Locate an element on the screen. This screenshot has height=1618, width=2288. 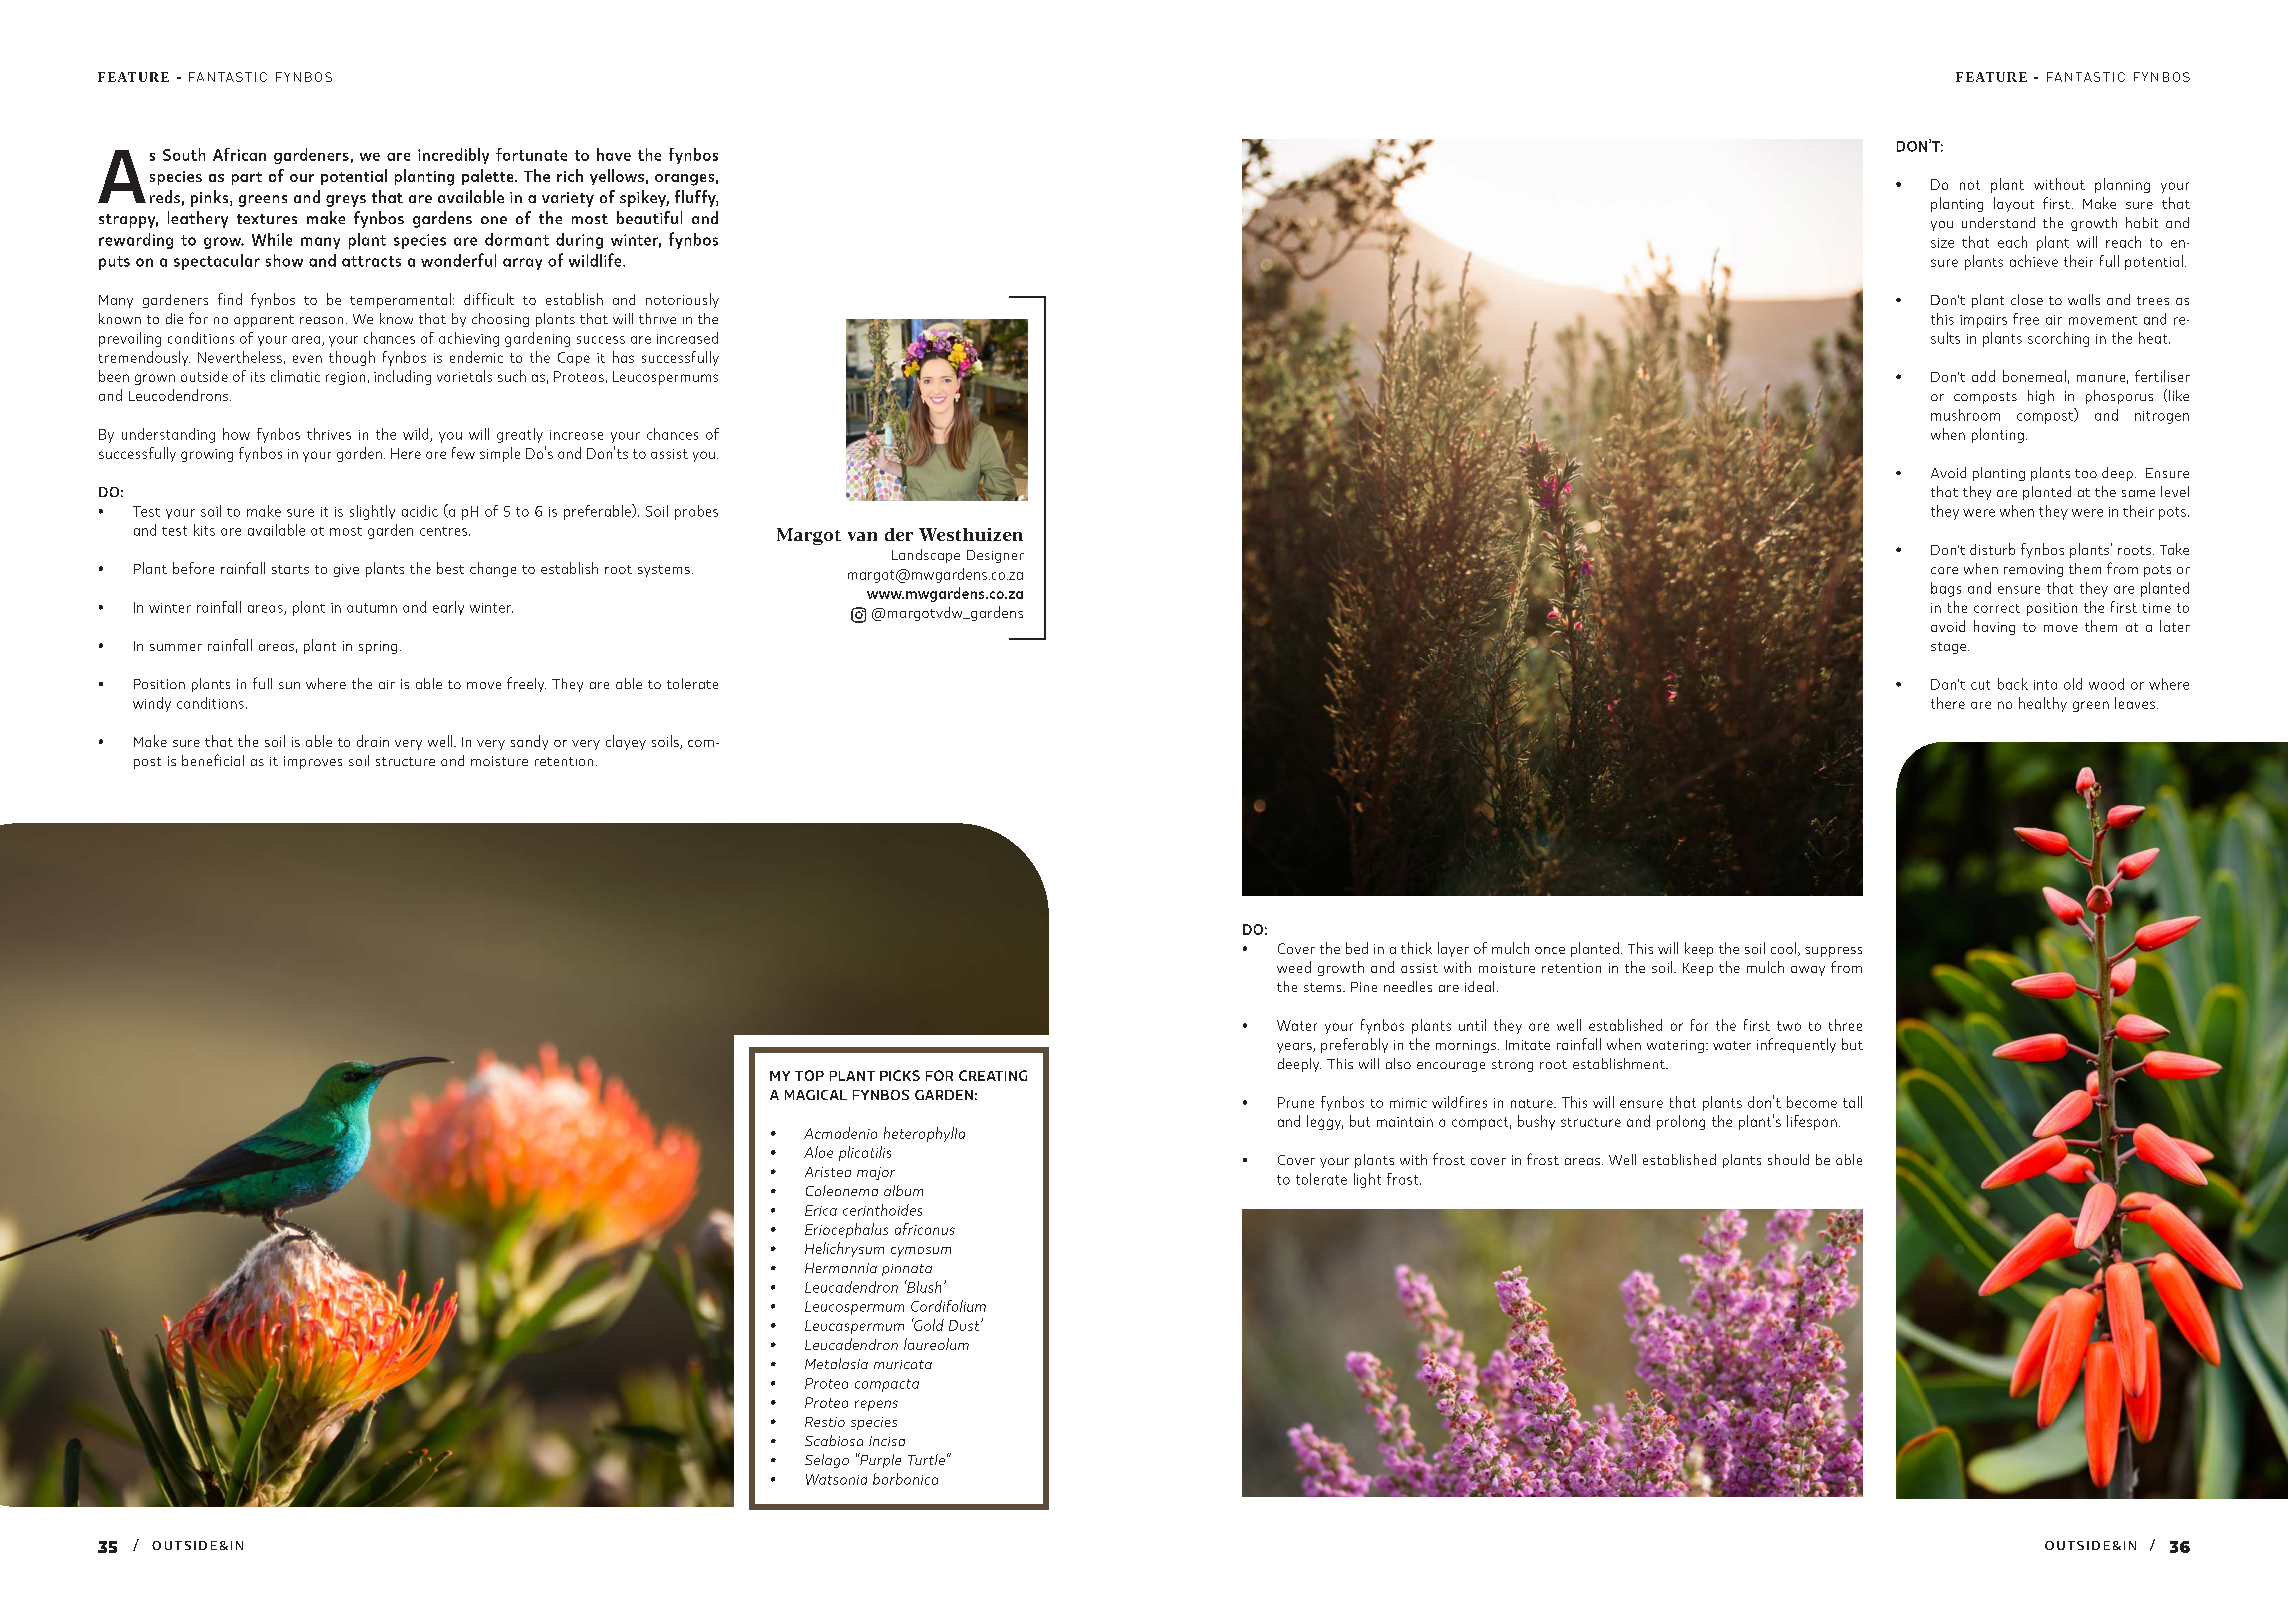
repens is located at coordinates (876, 1405).
